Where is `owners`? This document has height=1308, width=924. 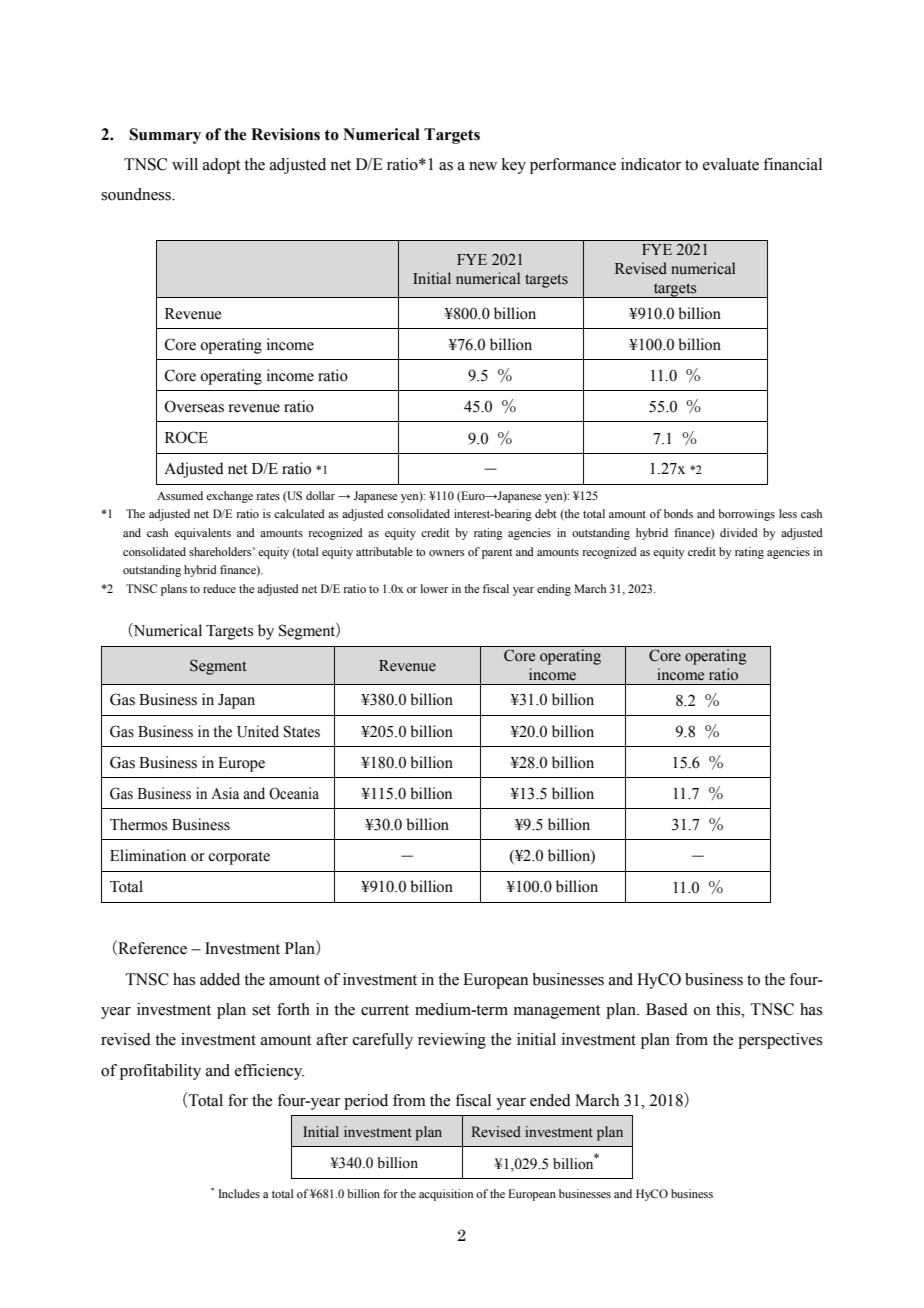 owners is located at coordinates (446, 553).
